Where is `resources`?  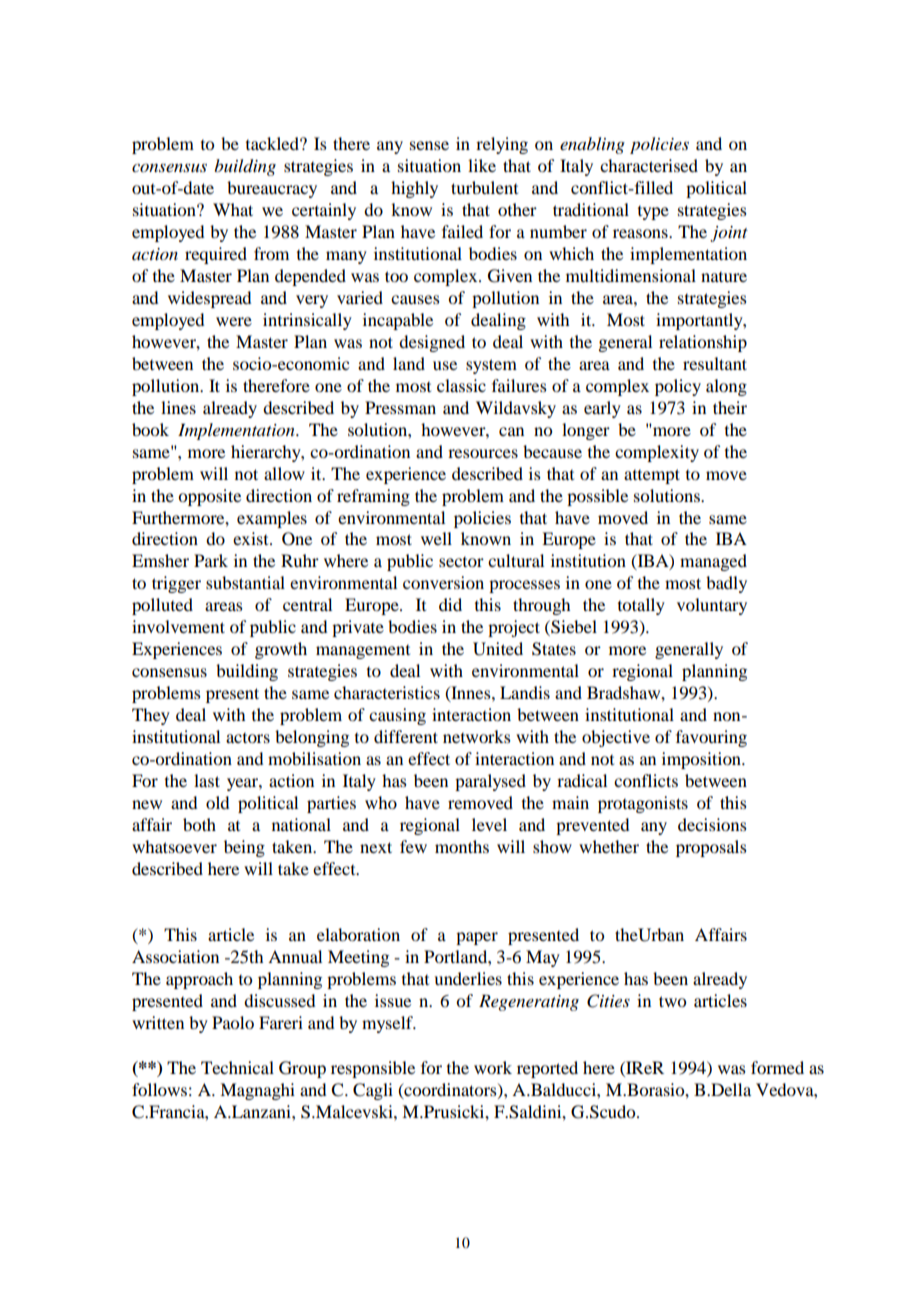 resources is located at coordinates (483, 453).
